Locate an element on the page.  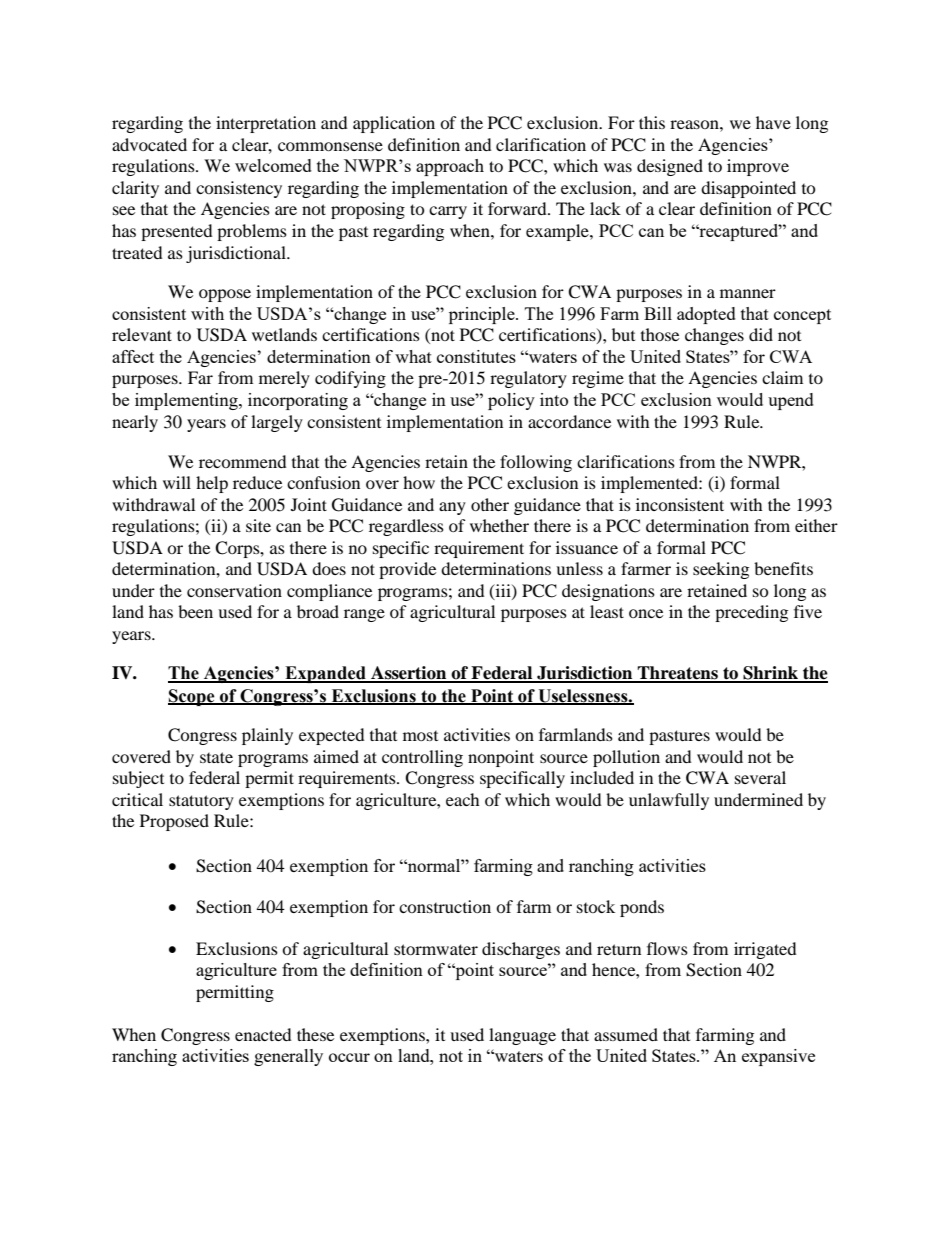
constitutes is located at coordinates (476, 356).
